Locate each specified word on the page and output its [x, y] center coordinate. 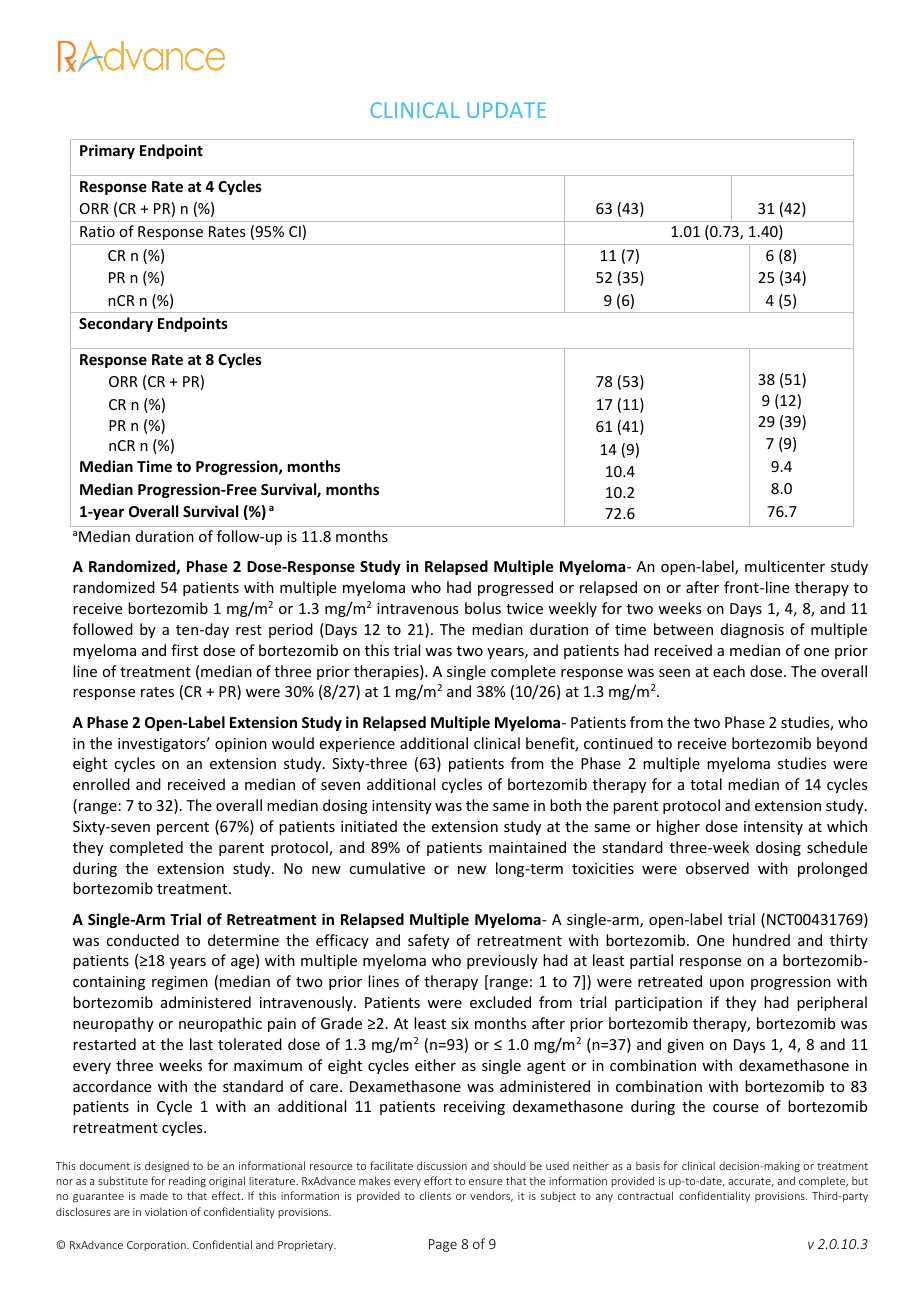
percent [183, 828]
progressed [515, 588]
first [184, 650]
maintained [527, 847]
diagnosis [752, 630]
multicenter [785, 566]
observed [717, 868]
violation [166, 1211]
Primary [107, 151]
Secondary [116, 324]
